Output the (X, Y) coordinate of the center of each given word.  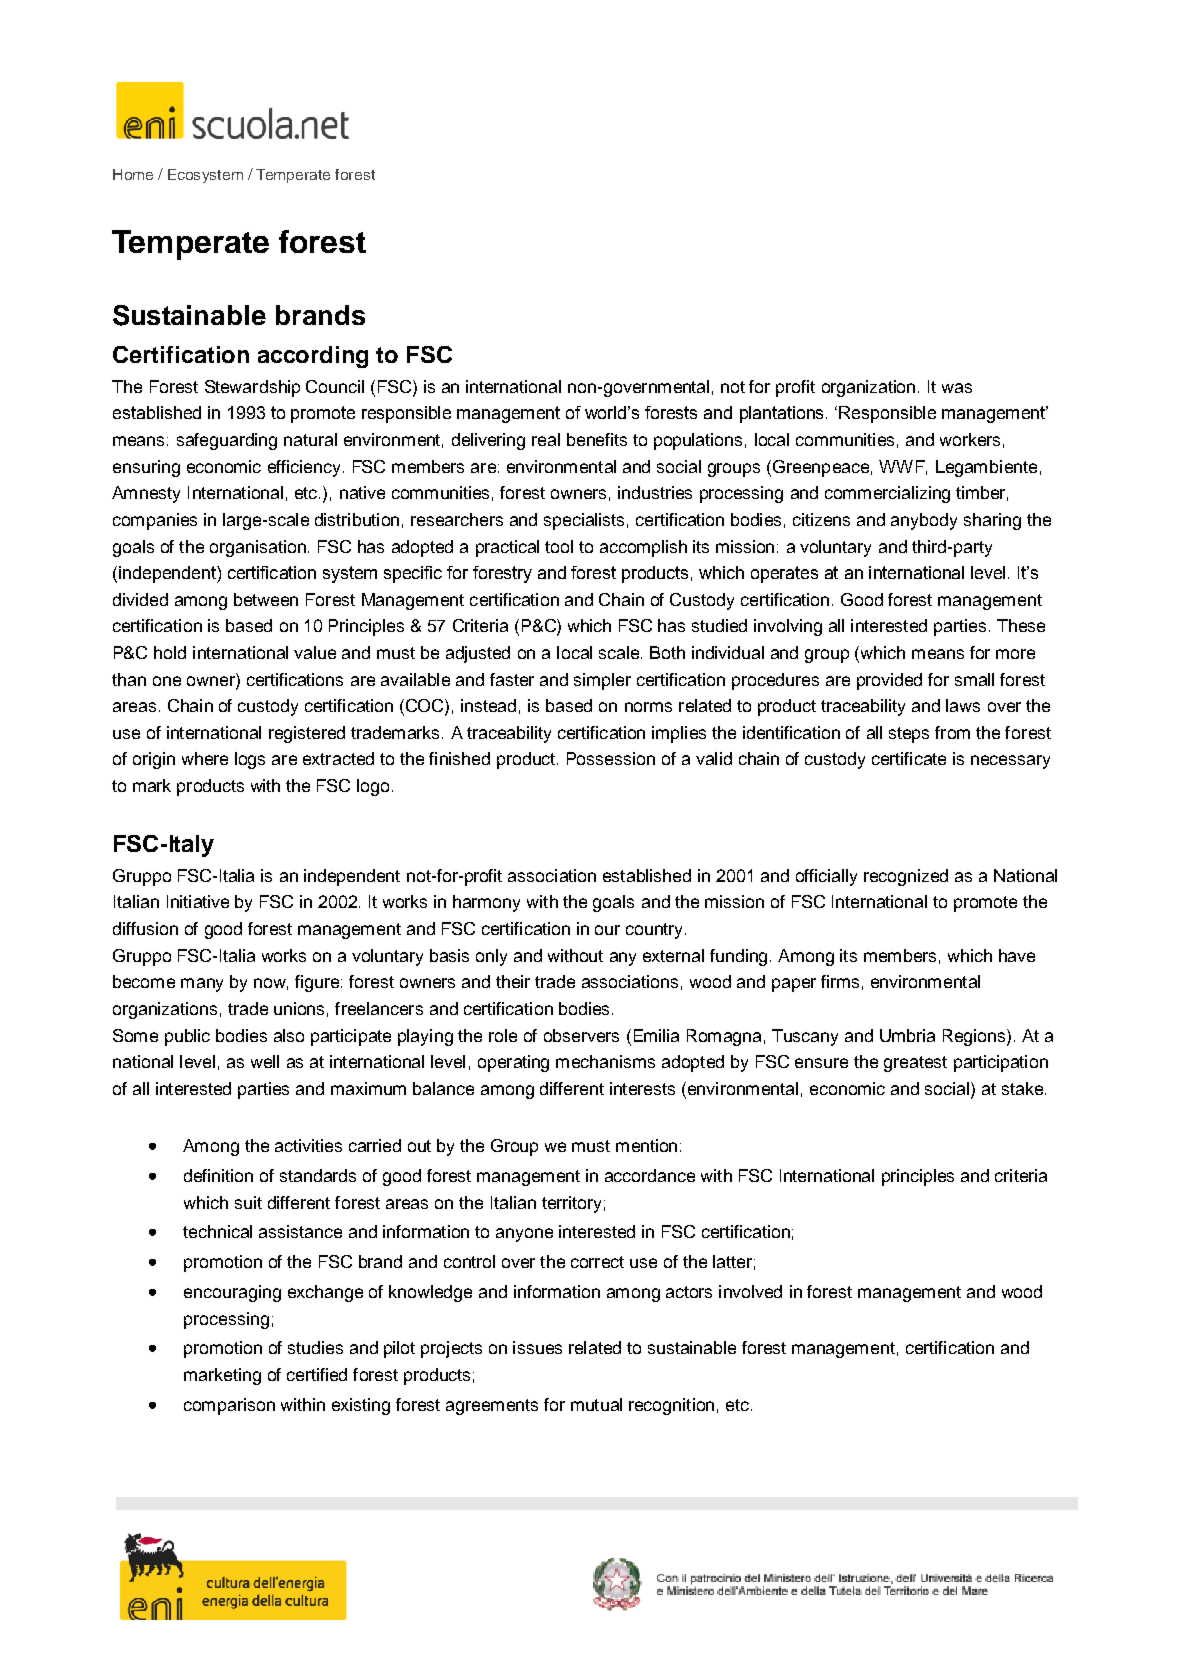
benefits (597, 439)
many (202, 985)
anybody (924, 521)
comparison (229, 1406)
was (957, 388)
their (513, 981)
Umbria (907, 1035)
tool (559, 546)
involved (750, 1291)
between (266, 599)
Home (133, 174)
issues (537, 1347)
